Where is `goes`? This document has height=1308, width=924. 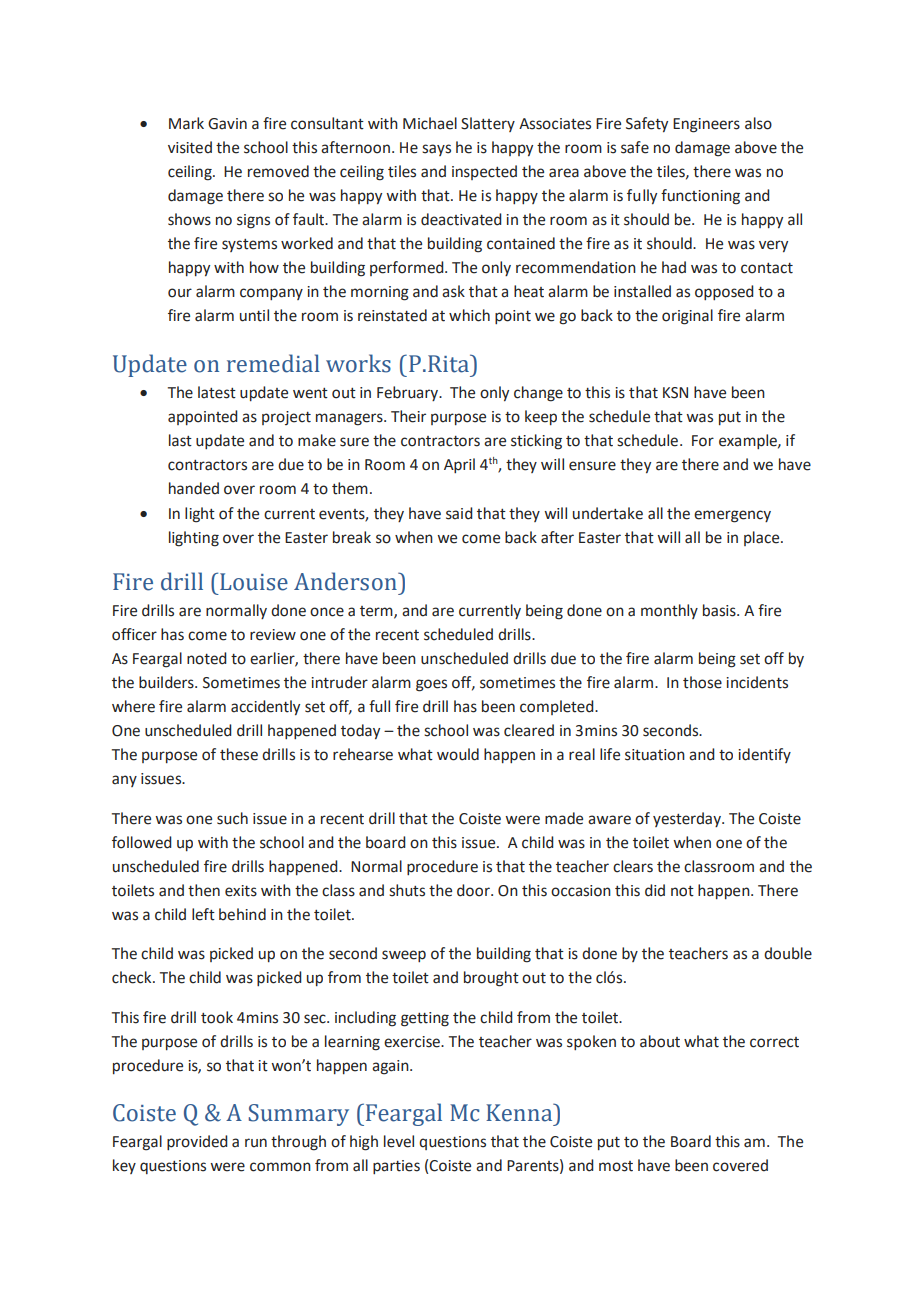 goes is located at coordinates (431, 685).
